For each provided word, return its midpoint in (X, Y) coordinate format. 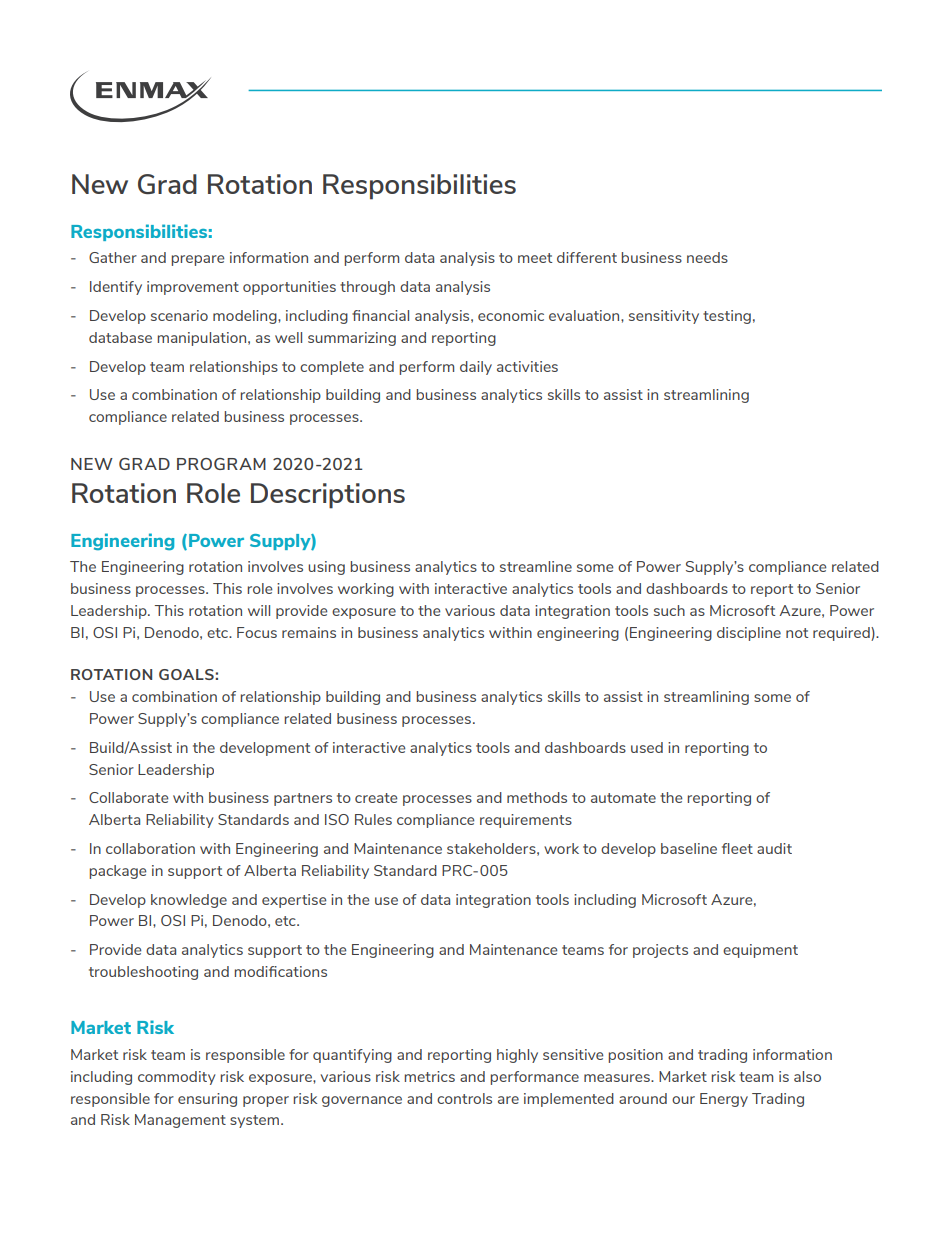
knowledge (189, 901)
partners (303, 799)
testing (727, 317)
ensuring (207, 1100)
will (259, 610)
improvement (193, 288)
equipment (760, 951)
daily (476, 368)
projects (660, 951)
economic (511, 315)
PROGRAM (221, 464)
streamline (536, 566)
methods (537, 797)
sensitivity (664, 317)
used (647, 747)
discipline (749, 634)
